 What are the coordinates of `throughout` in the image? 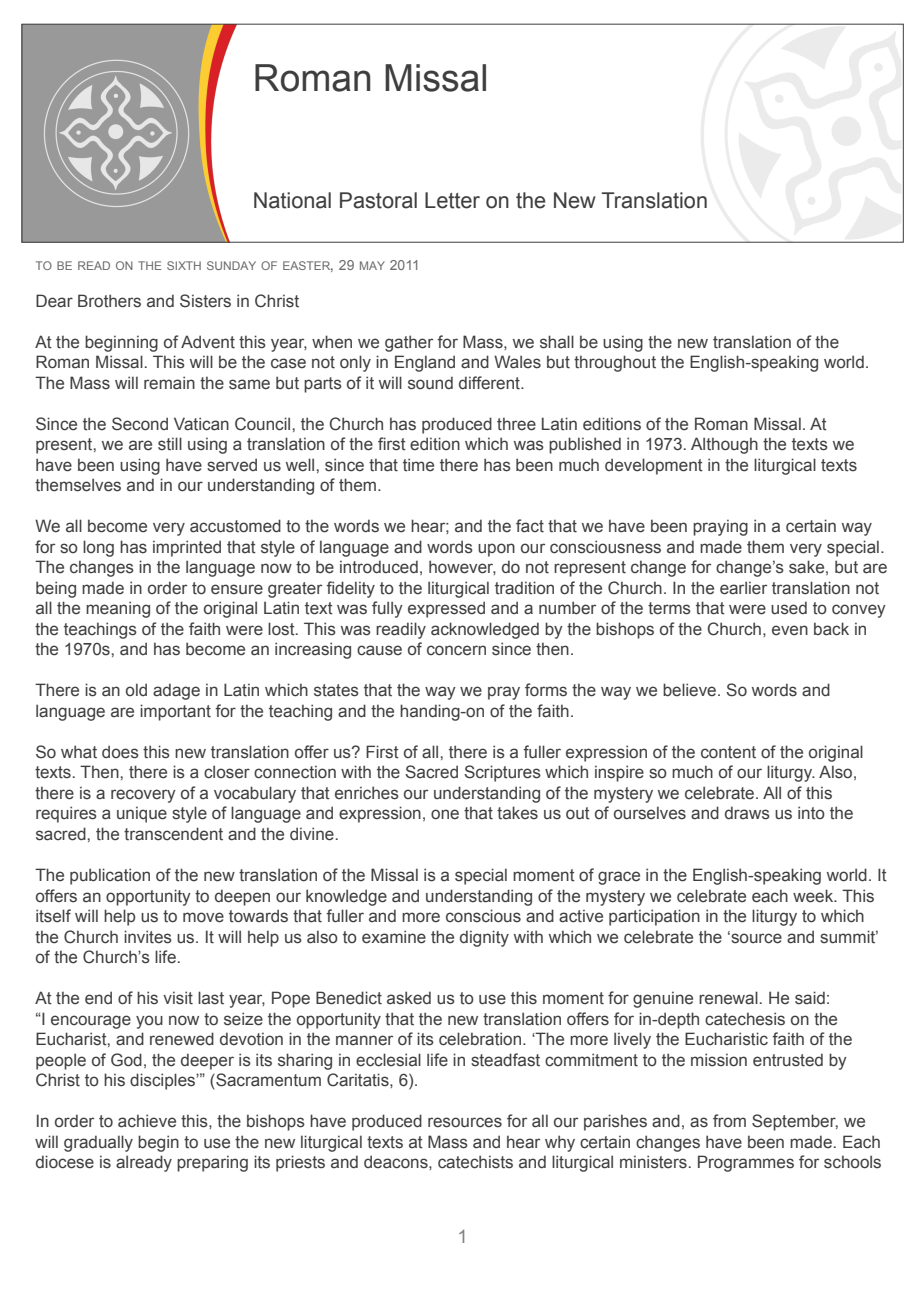 It's located at (615, 363).
